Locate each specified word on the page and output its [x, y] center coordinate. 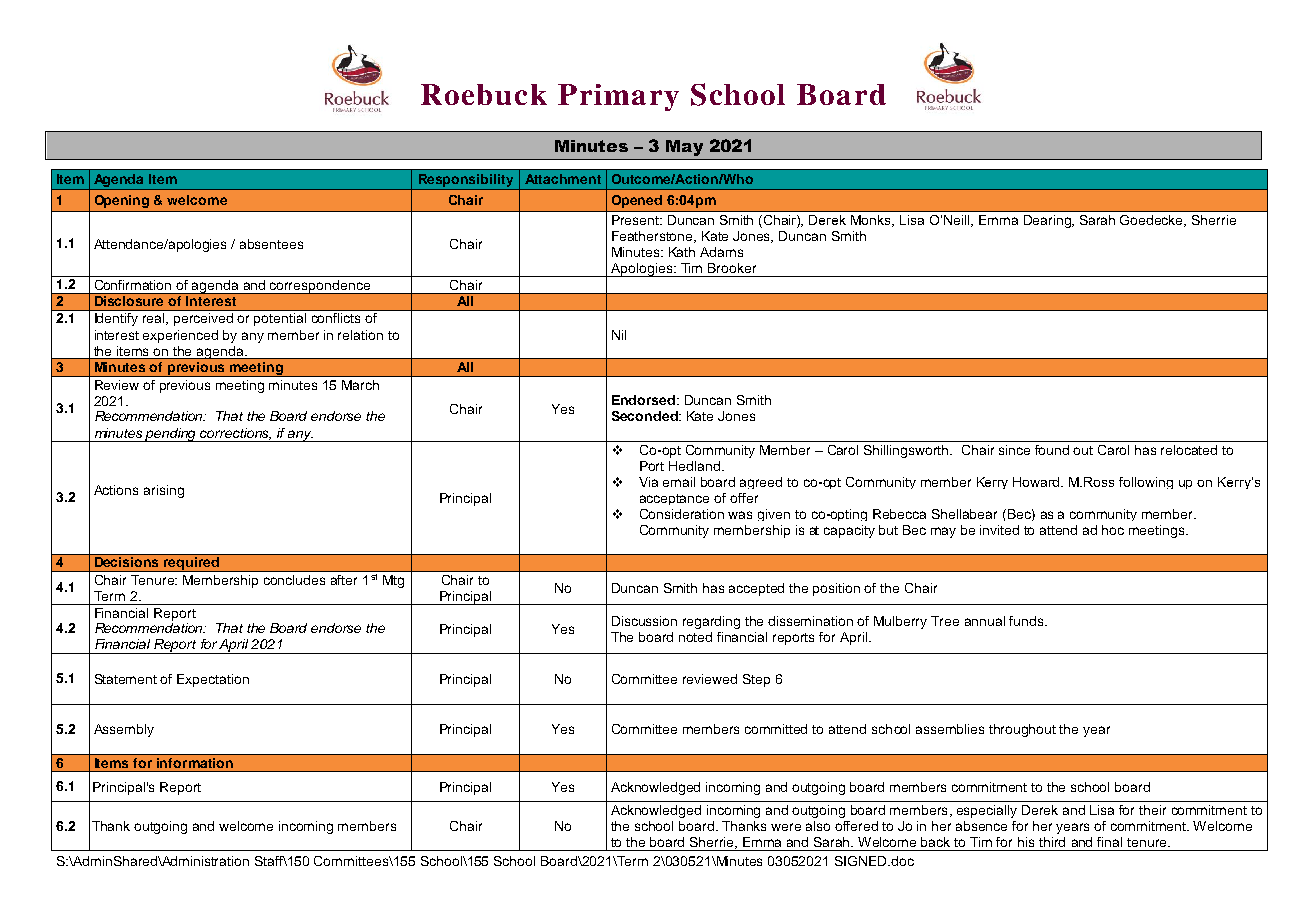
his [1026, 842]
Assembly [124, 730]
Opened [637, 201]
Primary [618, 97]
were [786, 827]
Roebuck [484, 94]
